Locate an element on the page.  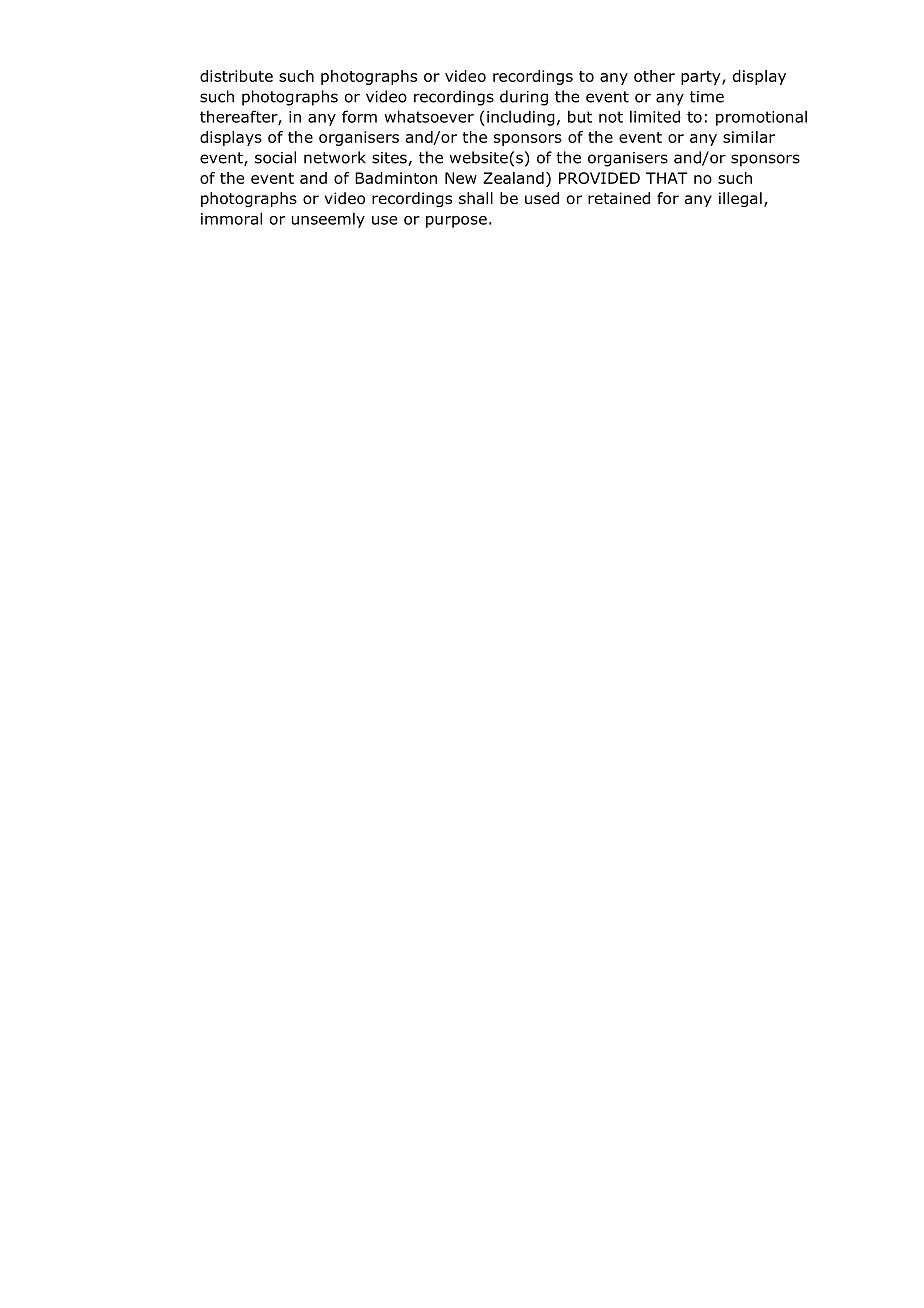
Badminton is located at coordinates (396, 178).
